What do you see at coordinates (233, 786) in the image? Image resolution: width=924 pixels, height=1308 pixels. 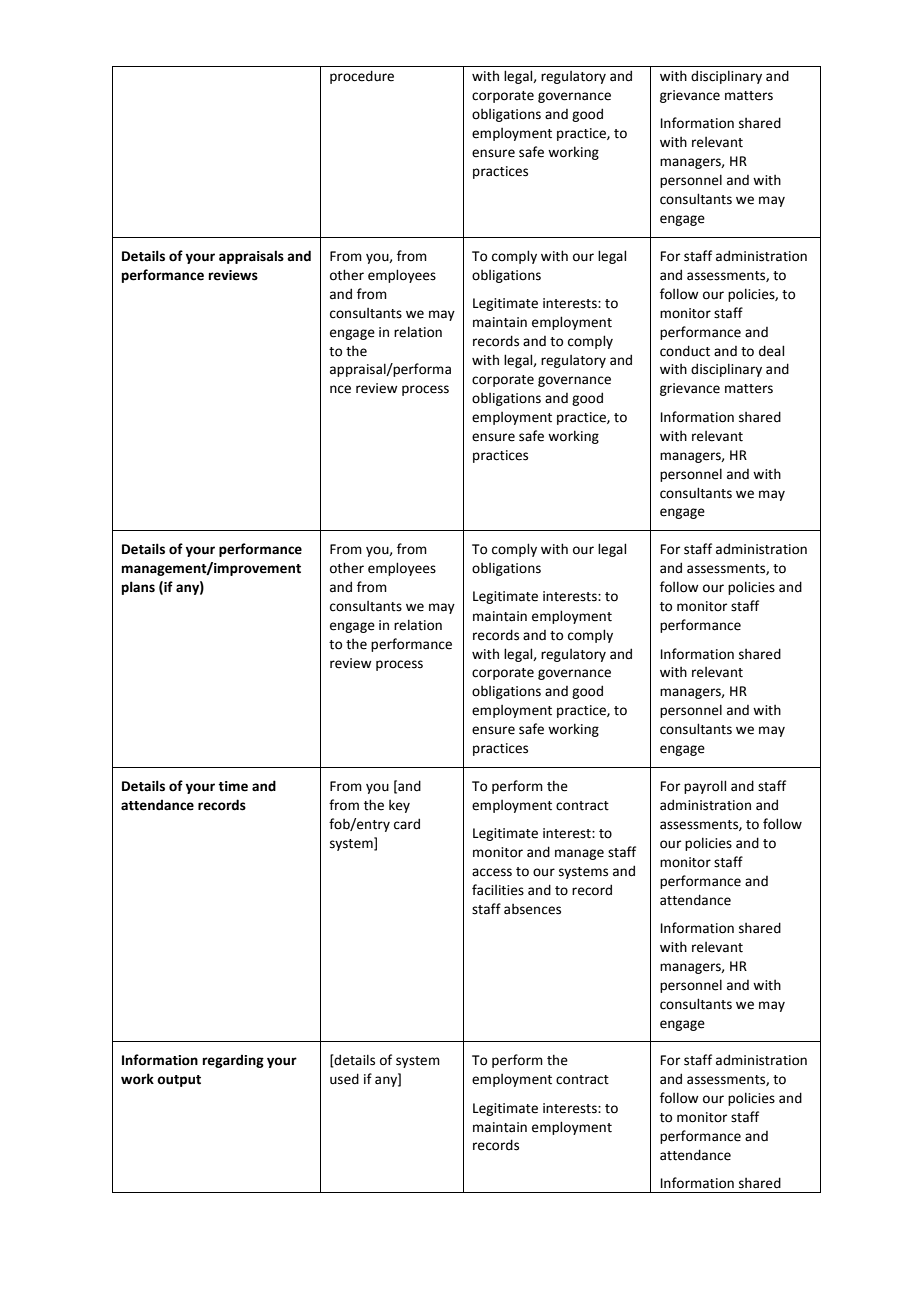 I see `time` at bounding box center [233, 786].
